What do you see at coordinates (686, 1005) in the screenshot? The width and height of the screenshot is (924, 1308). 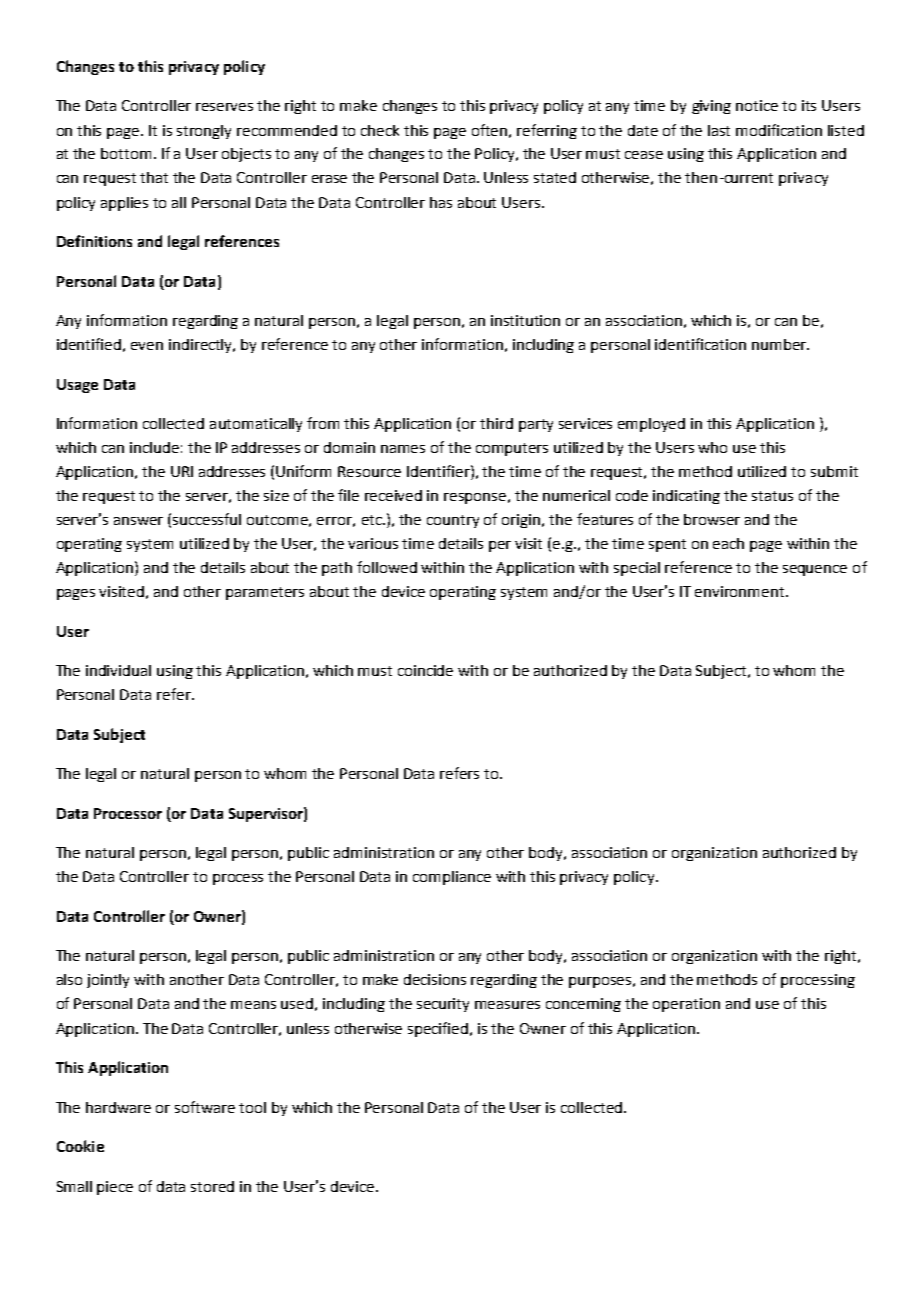 I see `operation` at bounding box center [686, 1005].
